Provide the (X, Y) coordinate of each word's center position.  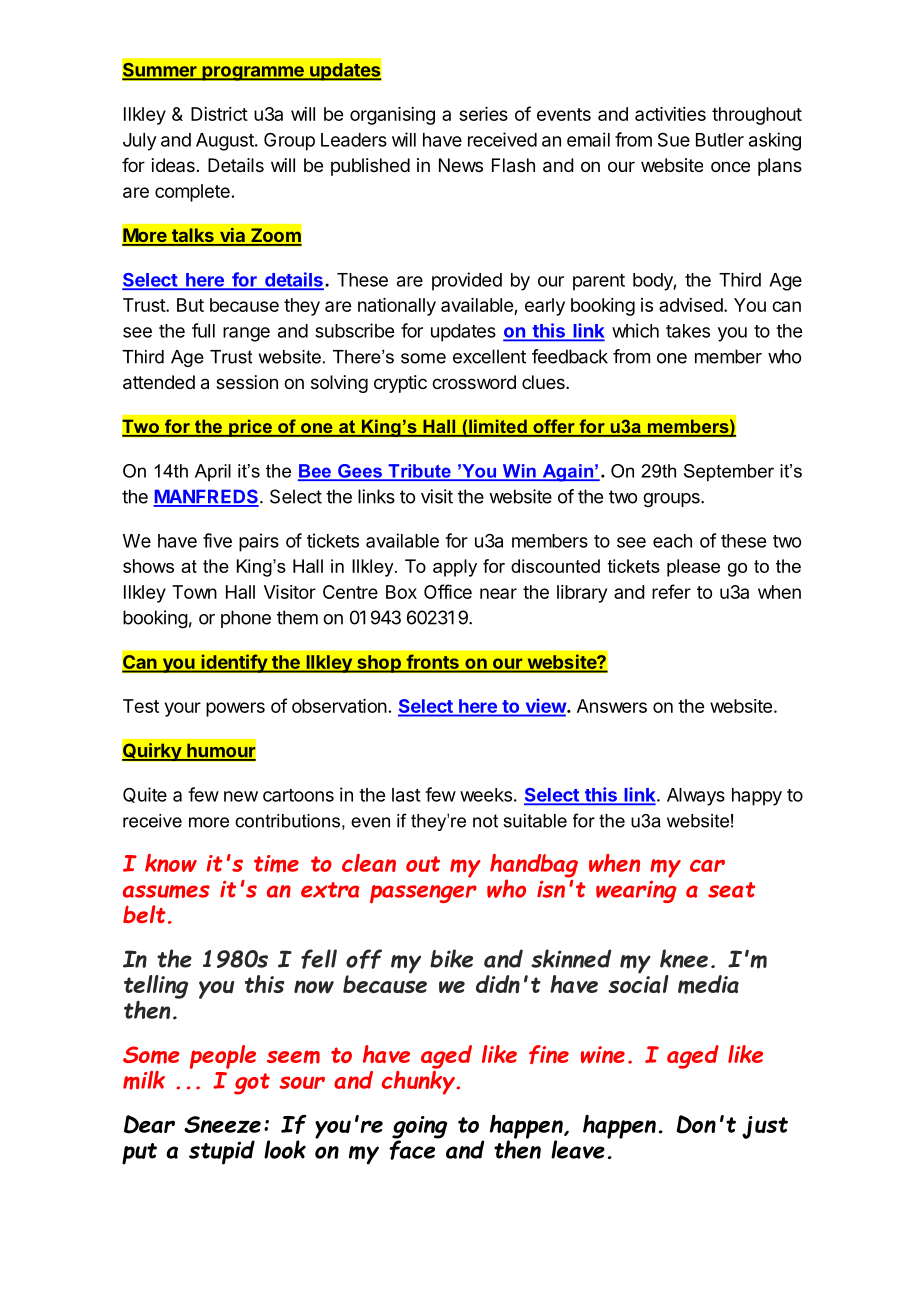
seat (731, 890)
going (420, 1128)
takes (688, 331)
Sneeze (222, 1124)
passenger (423, 894)
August (226, 142)
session (247, 382)
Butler (720, 140)
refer (671, 591)
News (461, 165)
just (765, 1127)
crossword (474, 382)
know (171, 863)
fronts (433, 662)
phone (246, 619)
